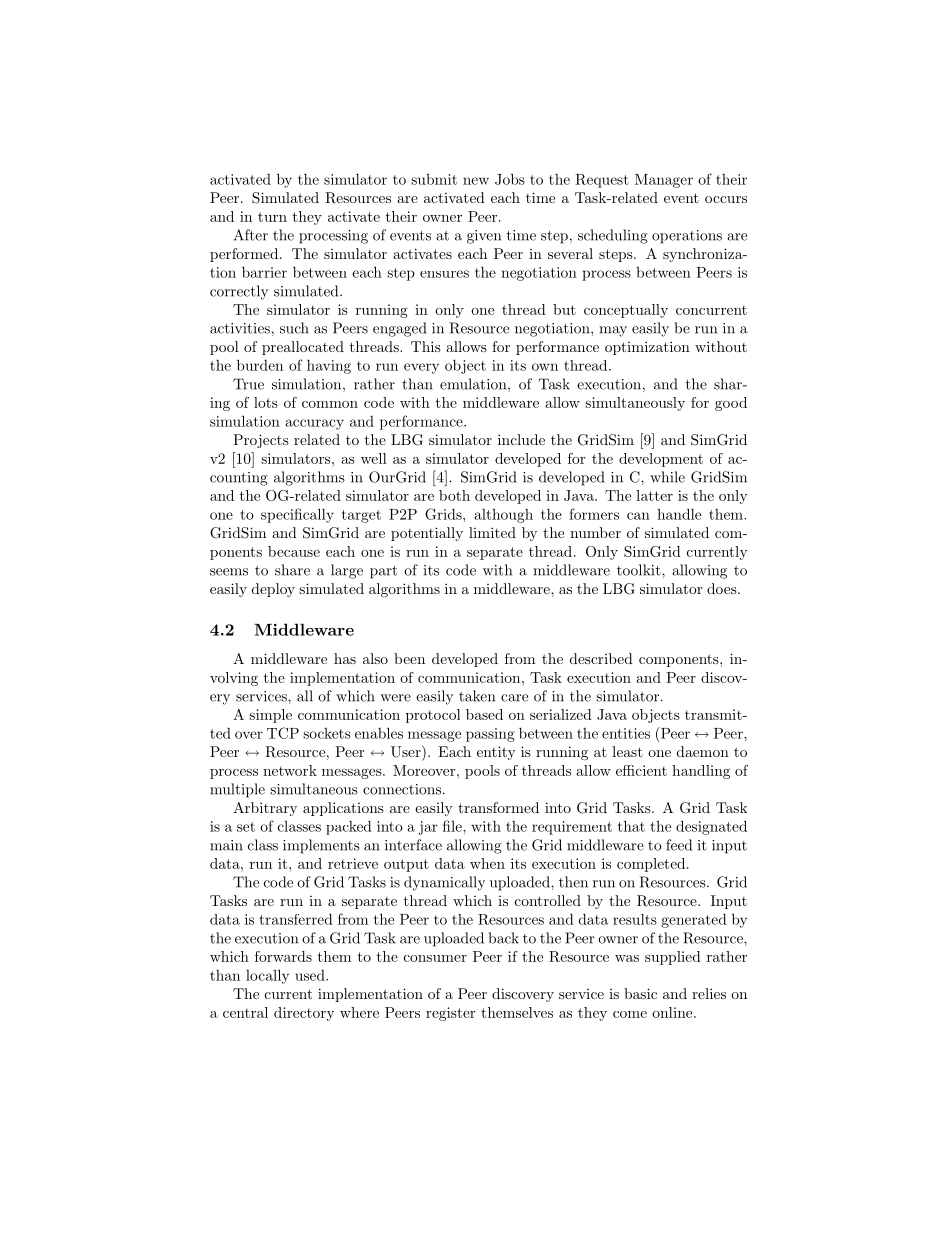  Describe the element at coordinates (640, 570) in the screenshot. I see `toolkit` at that location.
